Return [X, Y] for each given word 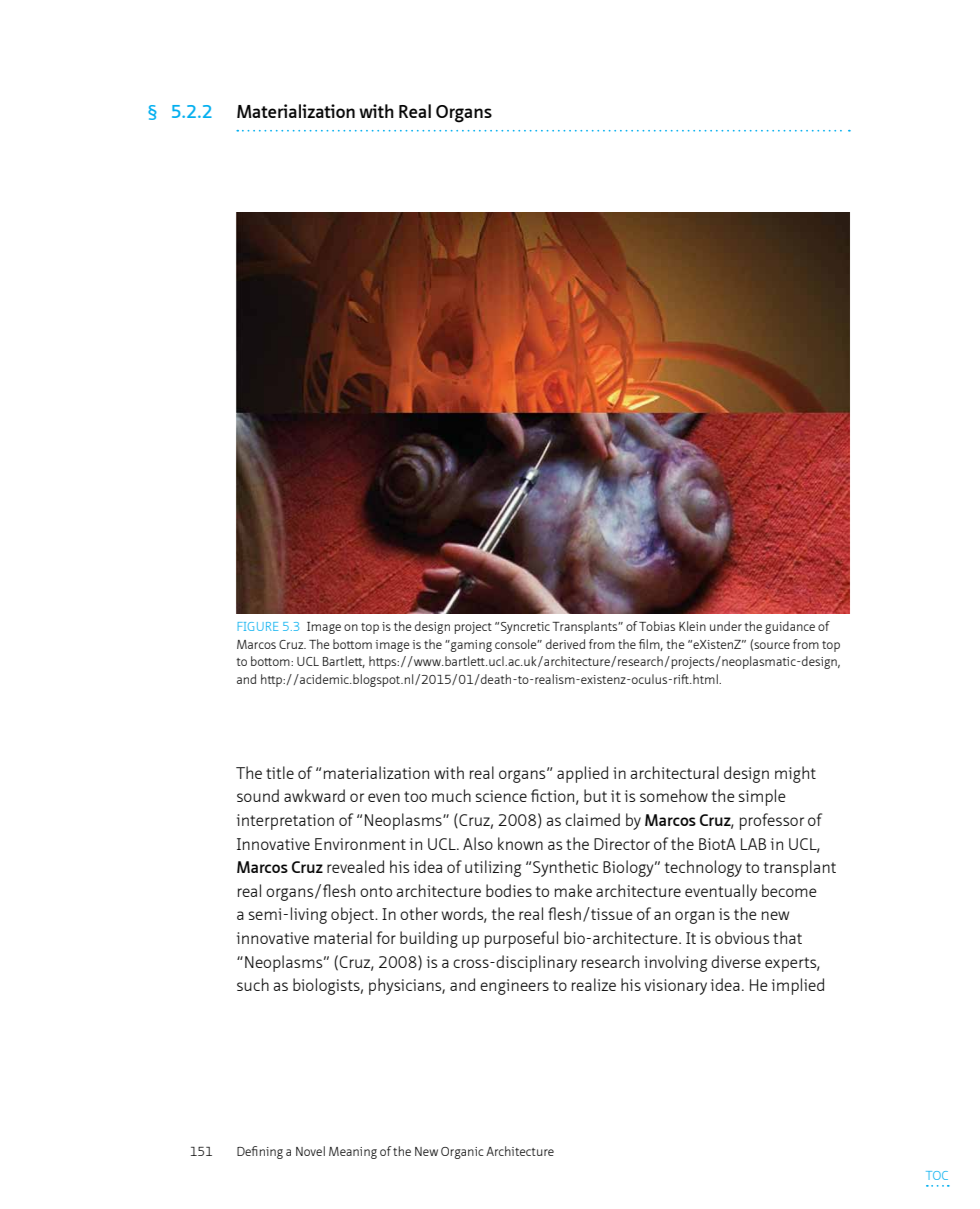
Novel [310, 1151]
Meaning [353, 1153]
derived [565, 644]
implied [798, 986]
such [253, 984]
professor [772, 821]
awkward [314, 795]
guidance [790, 627]
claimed [592, 819]
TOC [937, 1175]
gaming [470, 646]
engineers [514, 987]
